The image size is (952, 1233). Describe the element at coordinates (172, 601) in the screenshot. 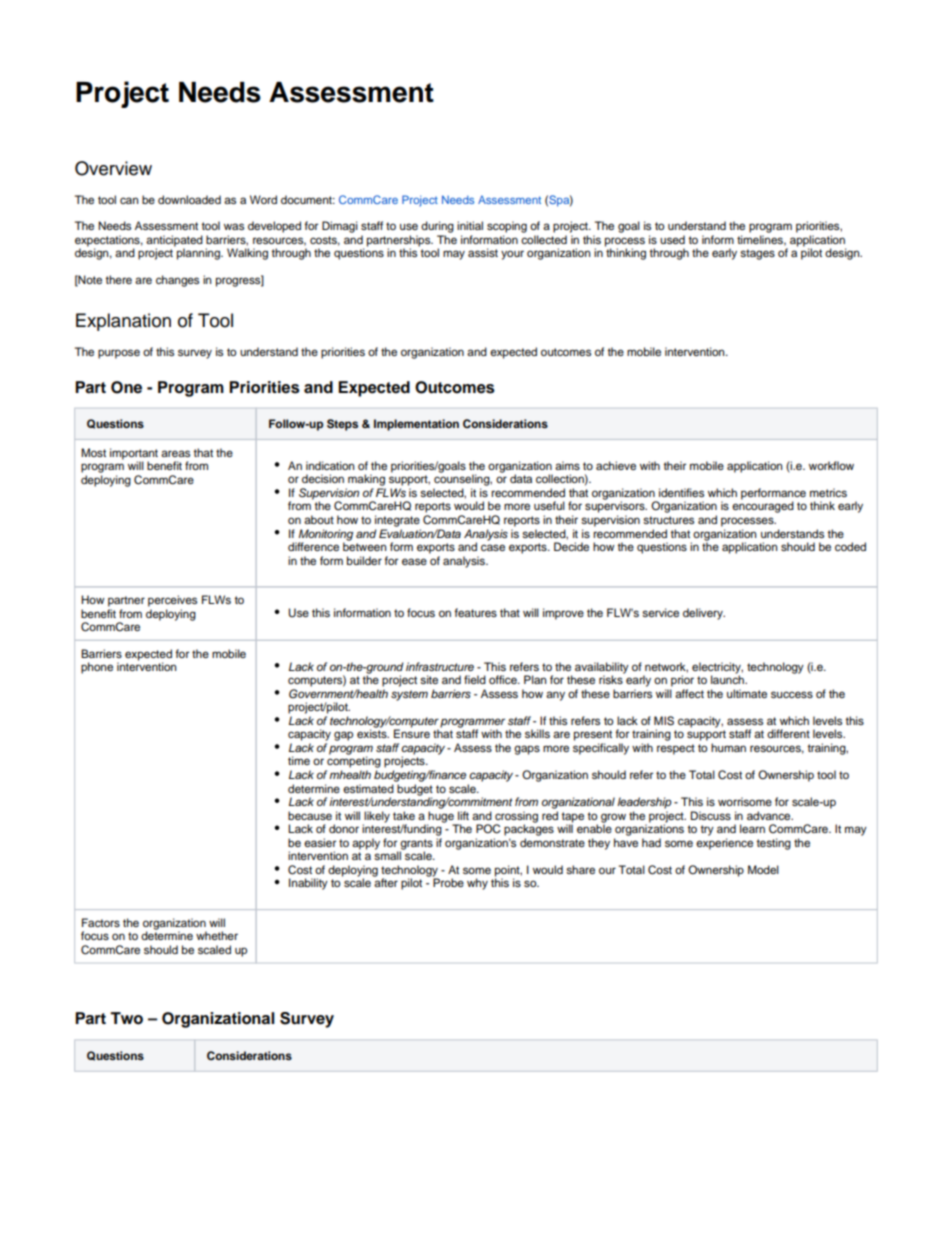

I see `perceives` at that location.
